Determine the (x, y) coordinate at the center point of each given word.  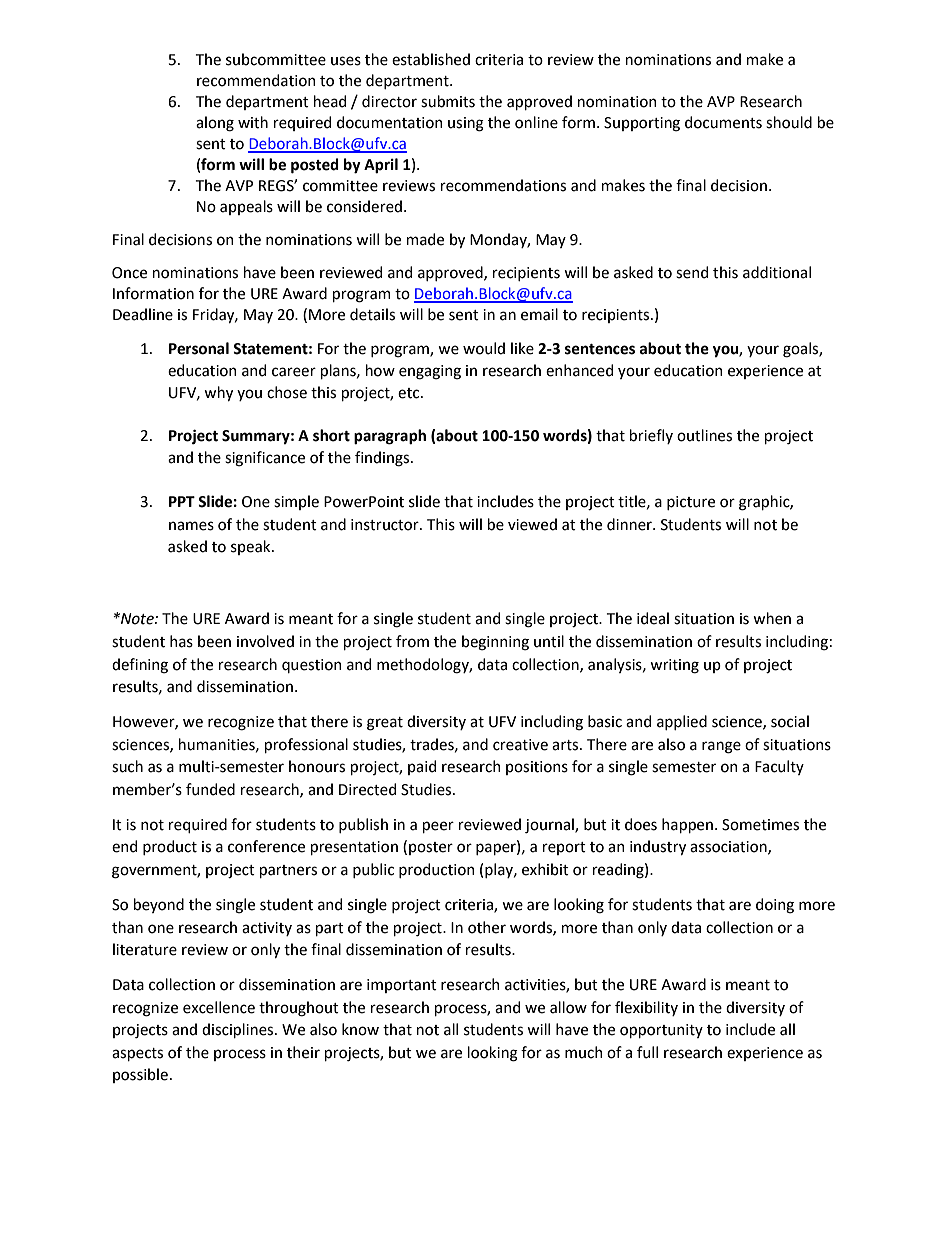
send (692, 272)
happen (687, 825)
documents (723, 122)
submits (448, 101)
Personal (199, 348)
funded (210, 789)
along (215, 124)
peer (438, 827)
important (402, 986)
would (484, 348)
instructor (386, 525)
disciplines (239, 1030)
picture (691, 503)
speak (252, 547)
